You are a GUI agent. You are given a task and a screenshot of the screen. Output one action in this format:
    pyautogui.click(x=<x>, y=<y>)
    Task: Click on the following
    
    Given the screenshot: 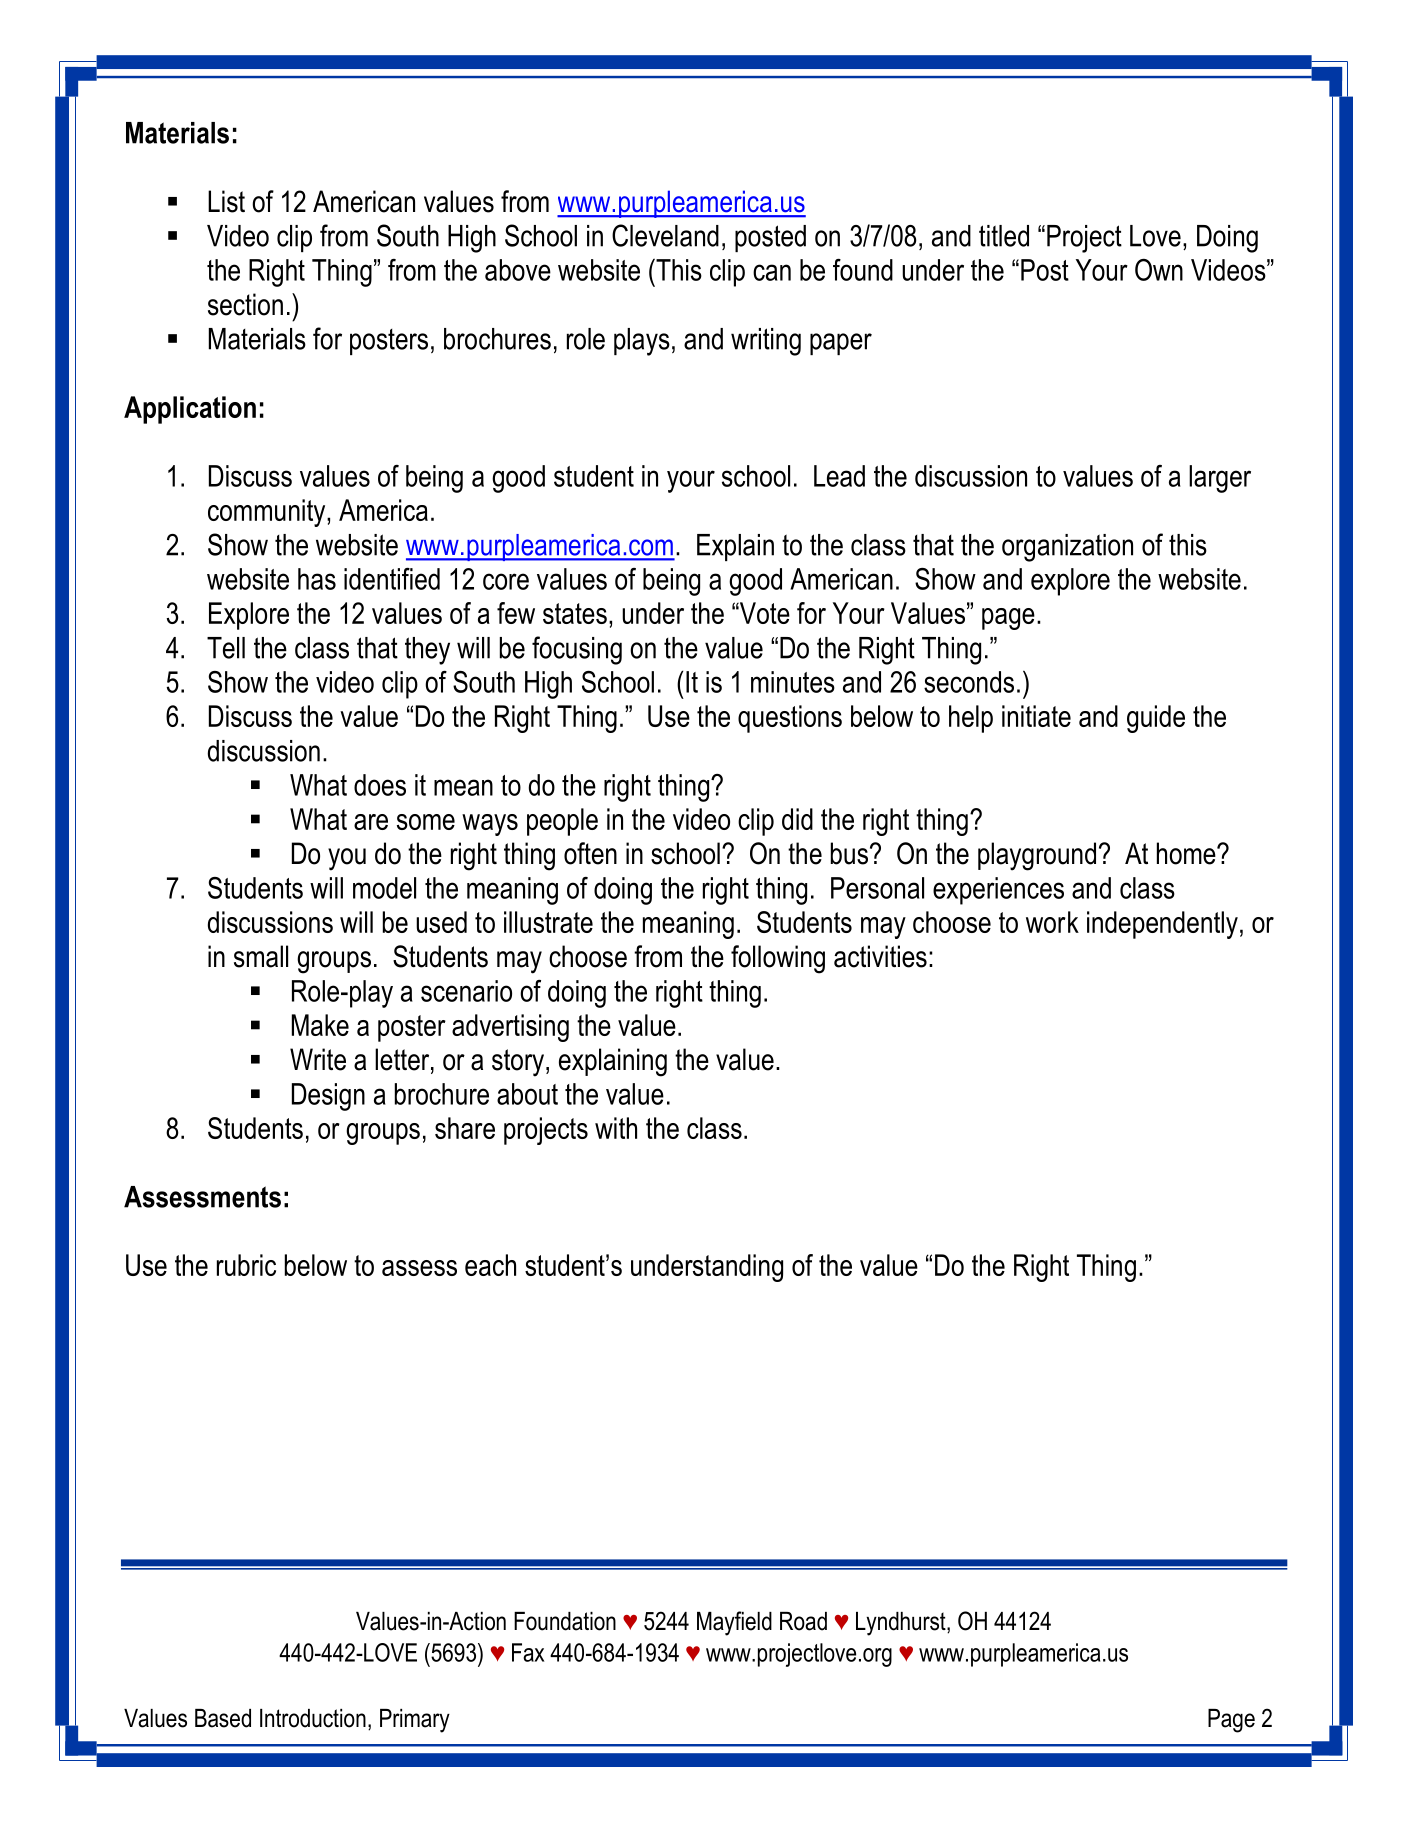 What is the action you would take?
    pyautogui.click(x=778, y=959)
